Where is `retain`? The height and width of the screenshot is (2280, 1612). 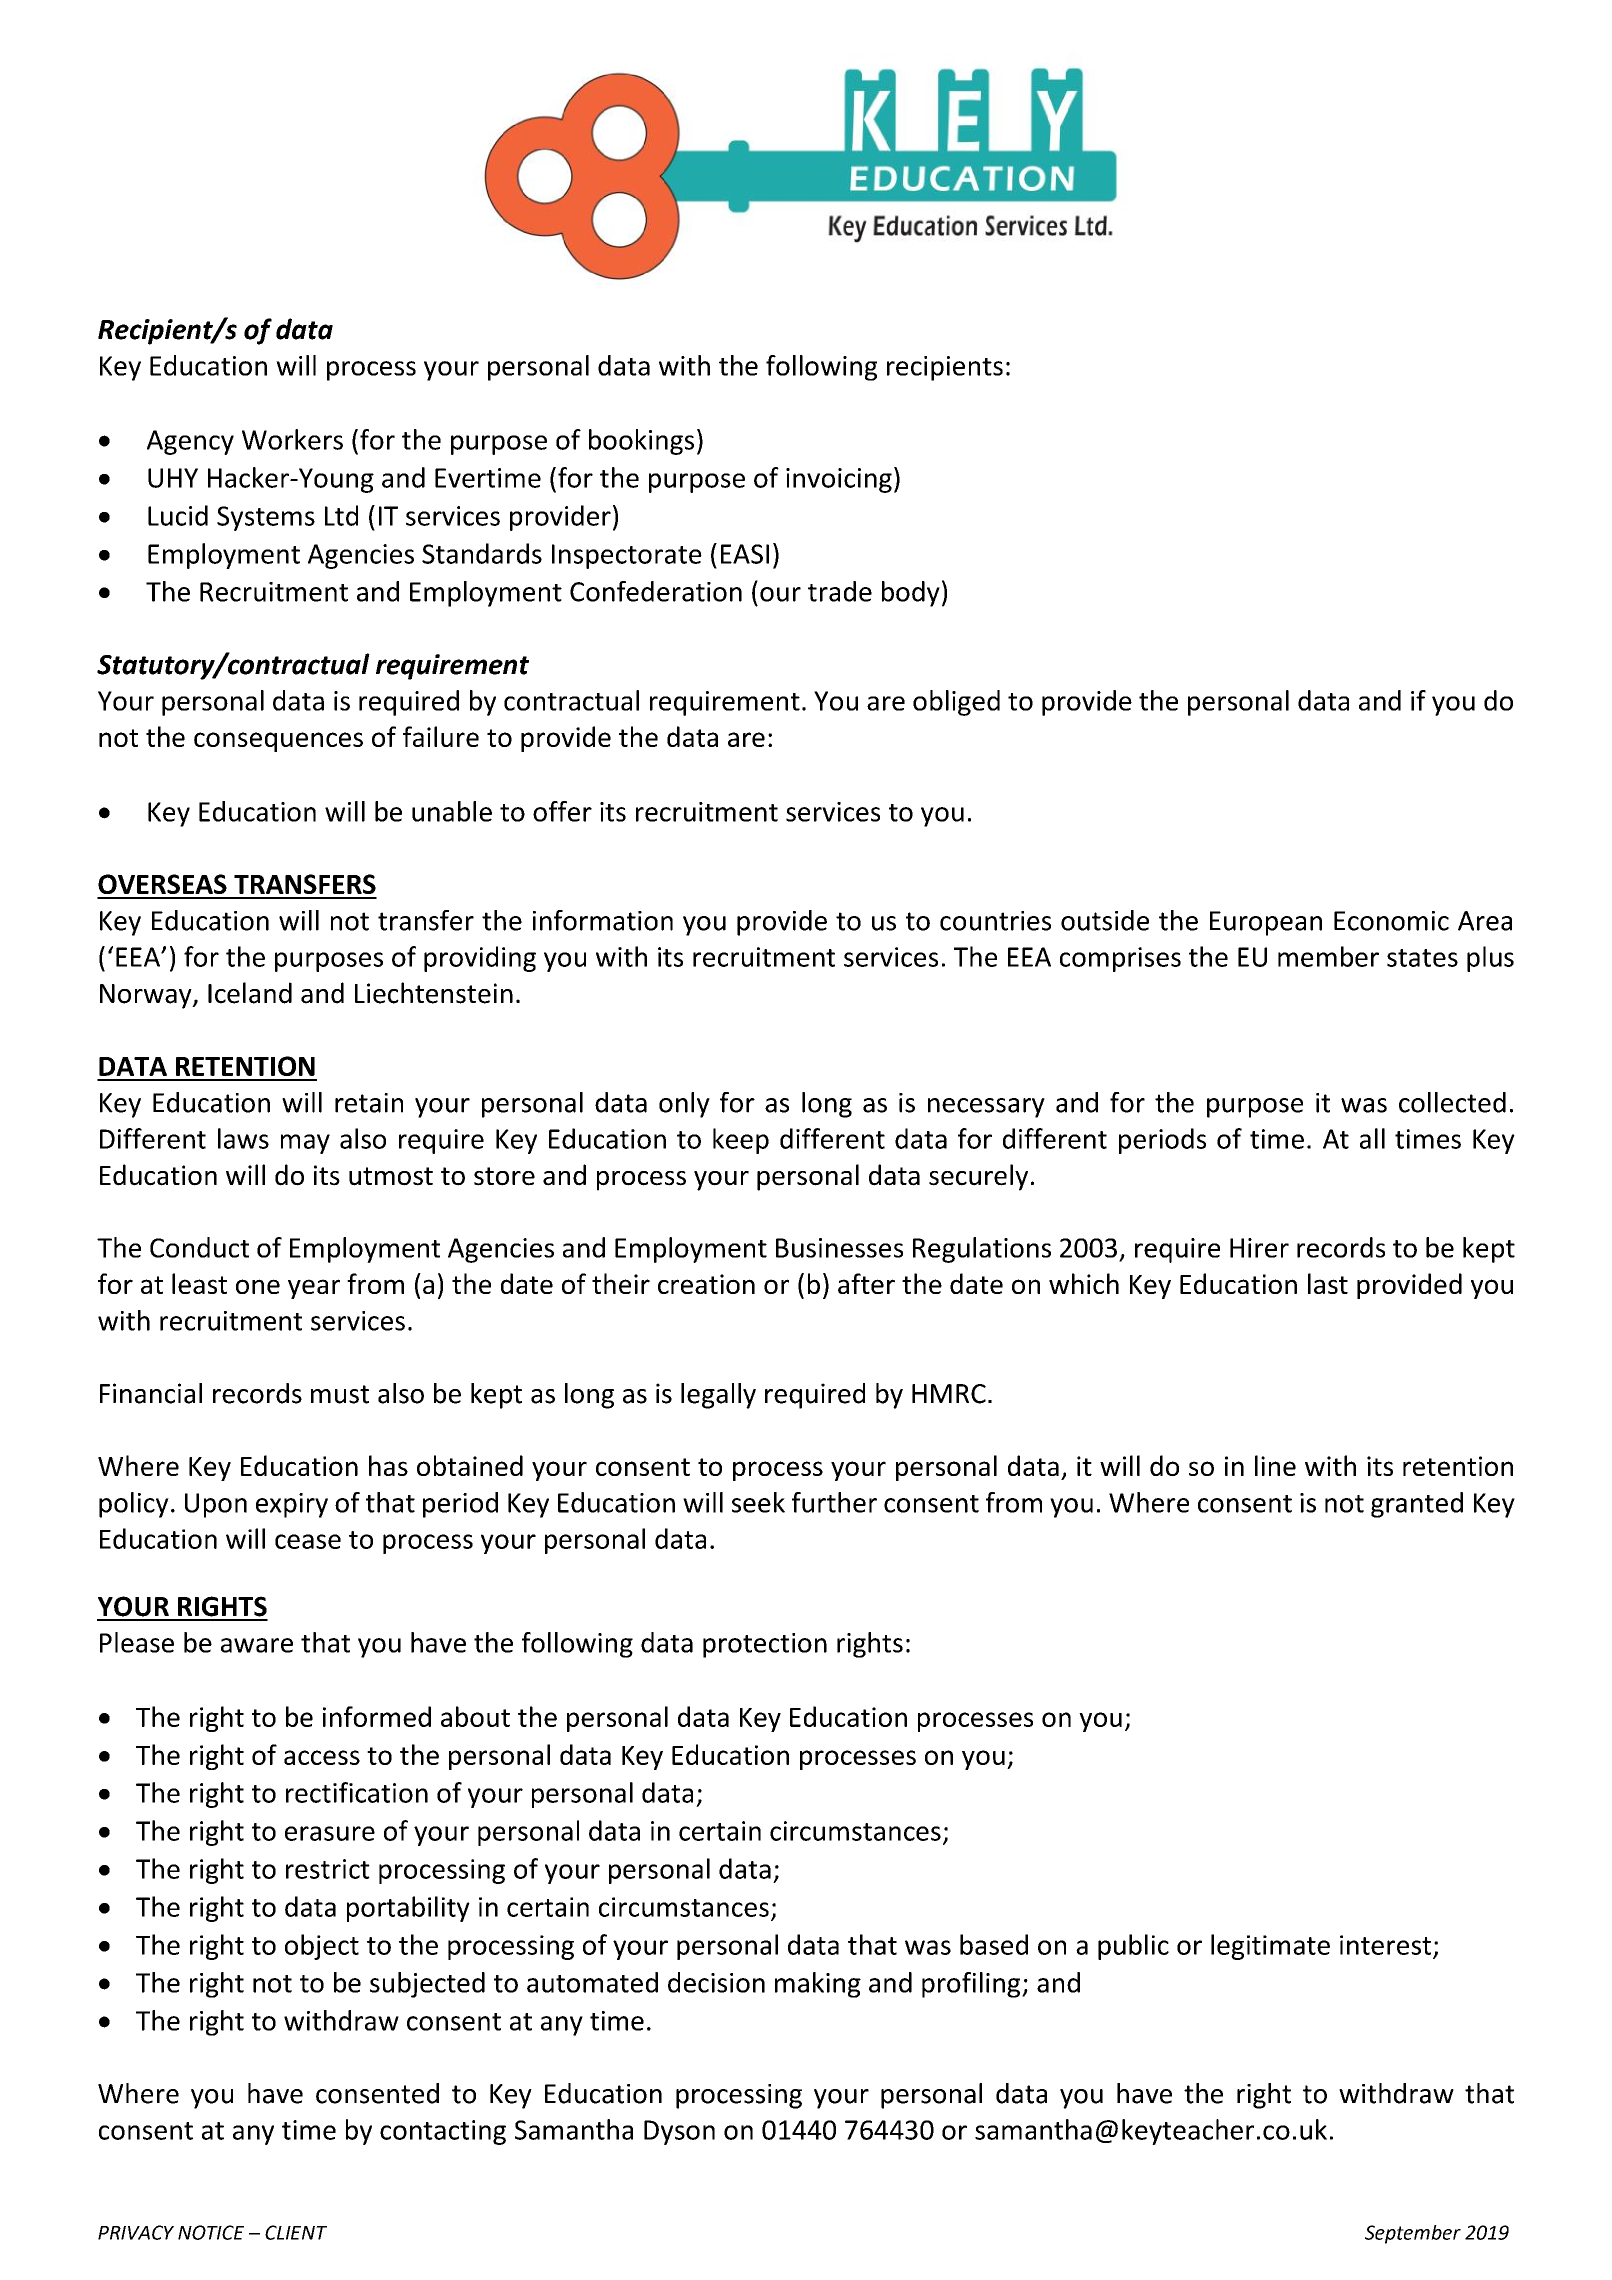 retain is located at coordinates (369, 1103).
